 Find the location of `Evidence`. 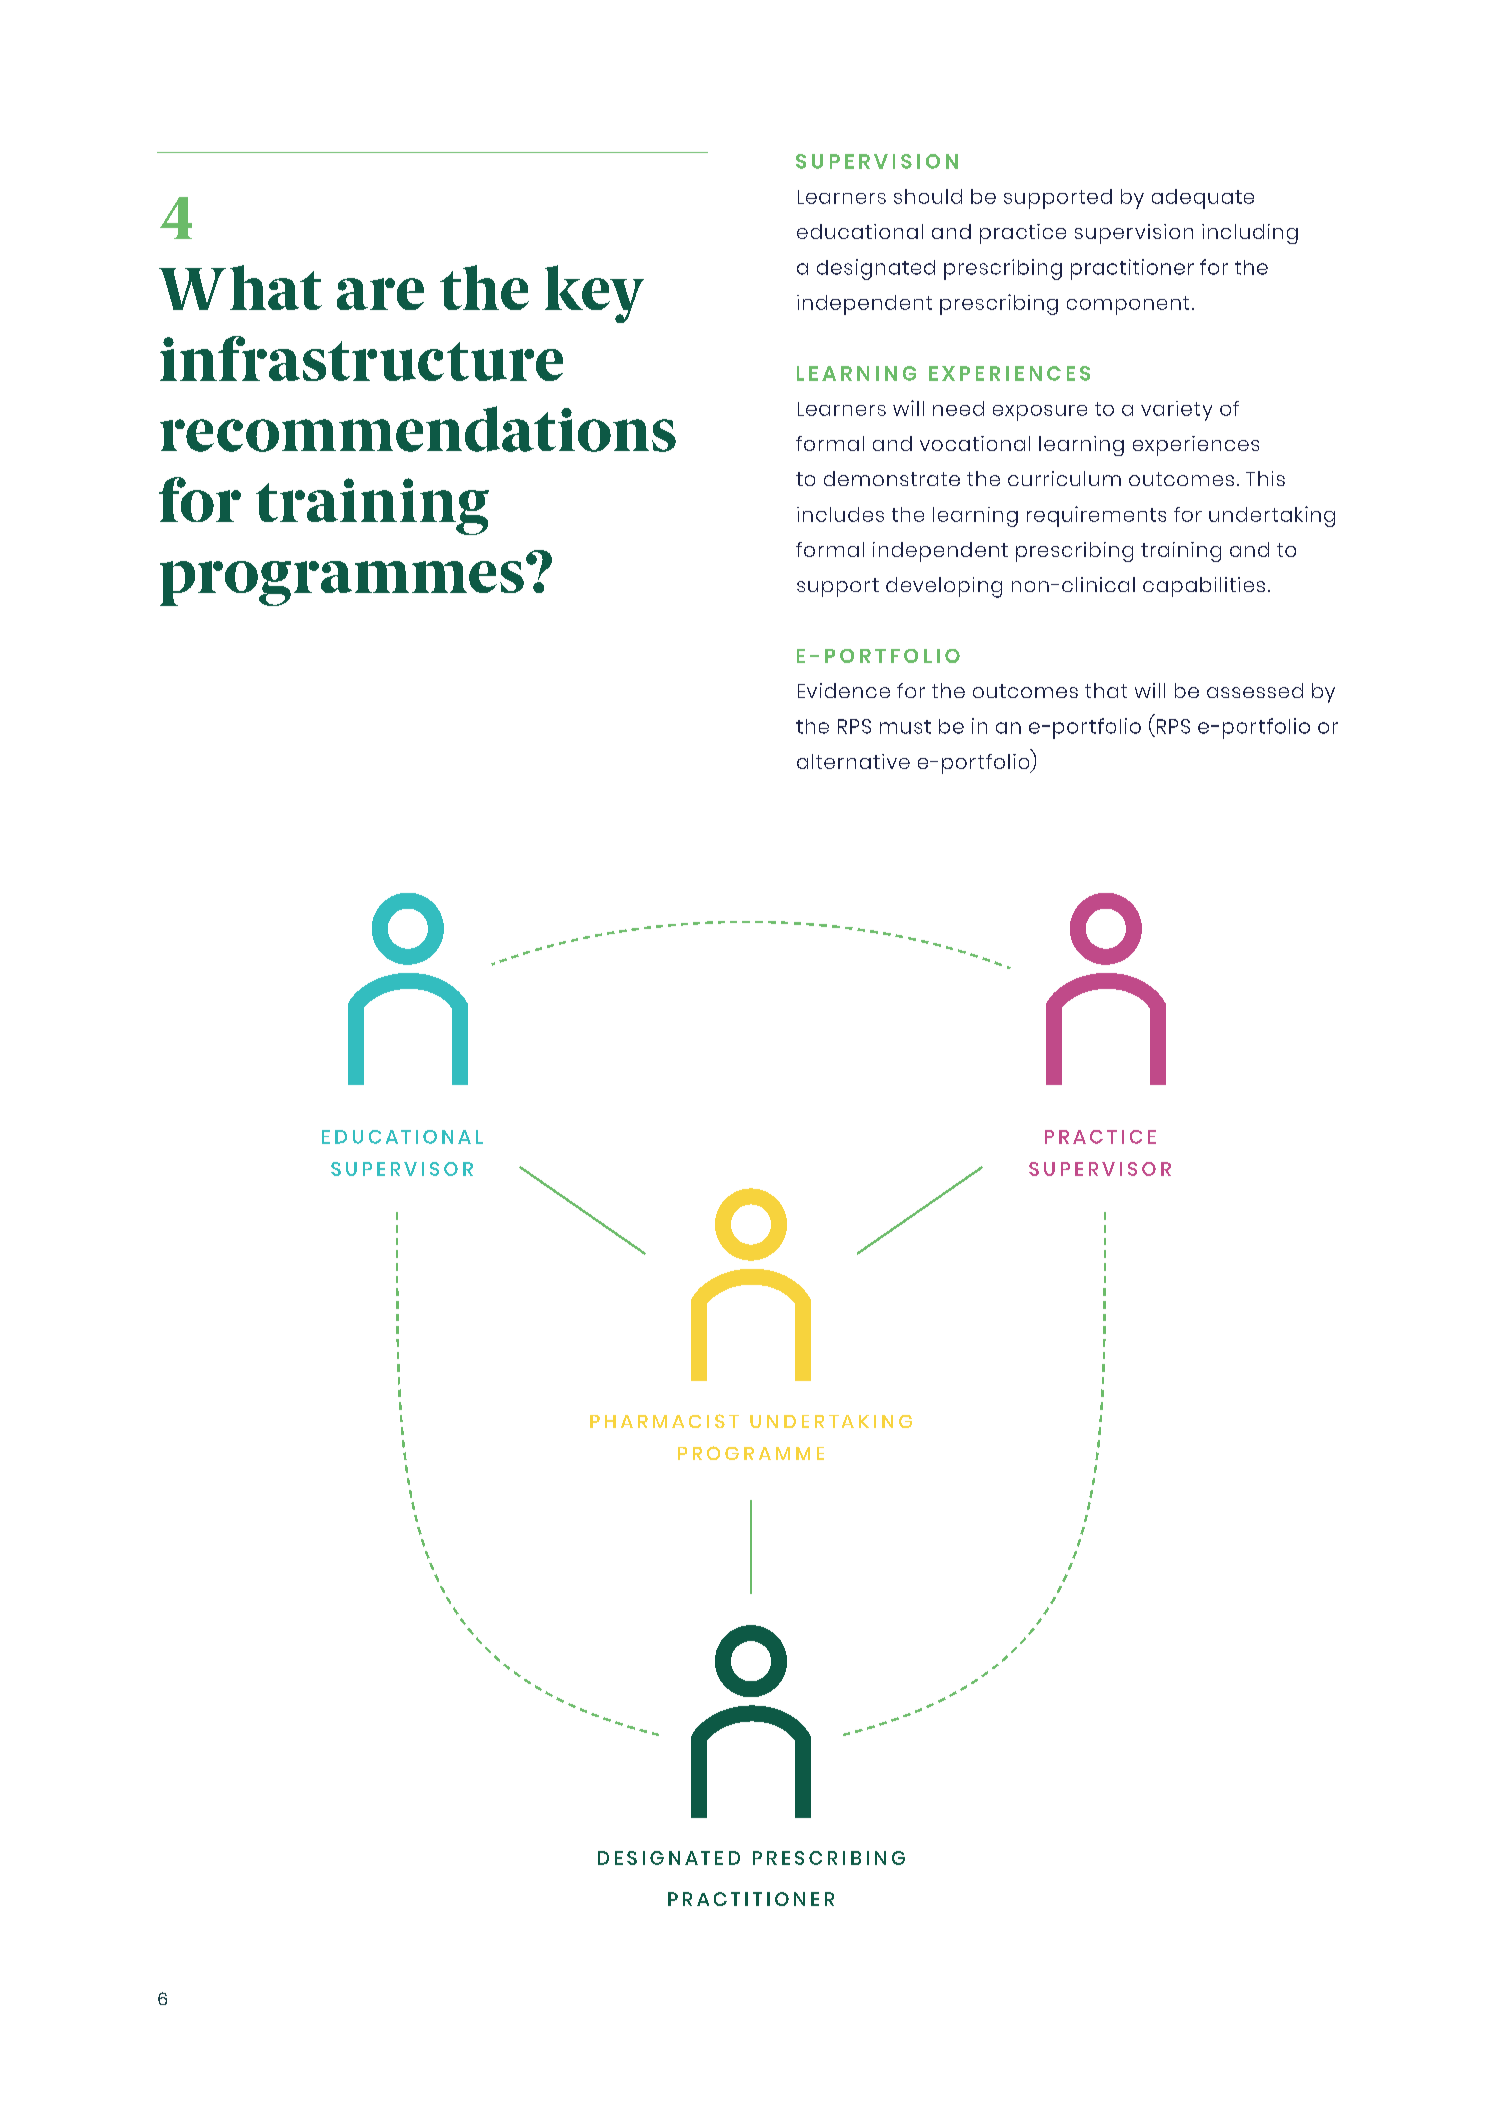

Evidence is located at coordinates (844, 690).
